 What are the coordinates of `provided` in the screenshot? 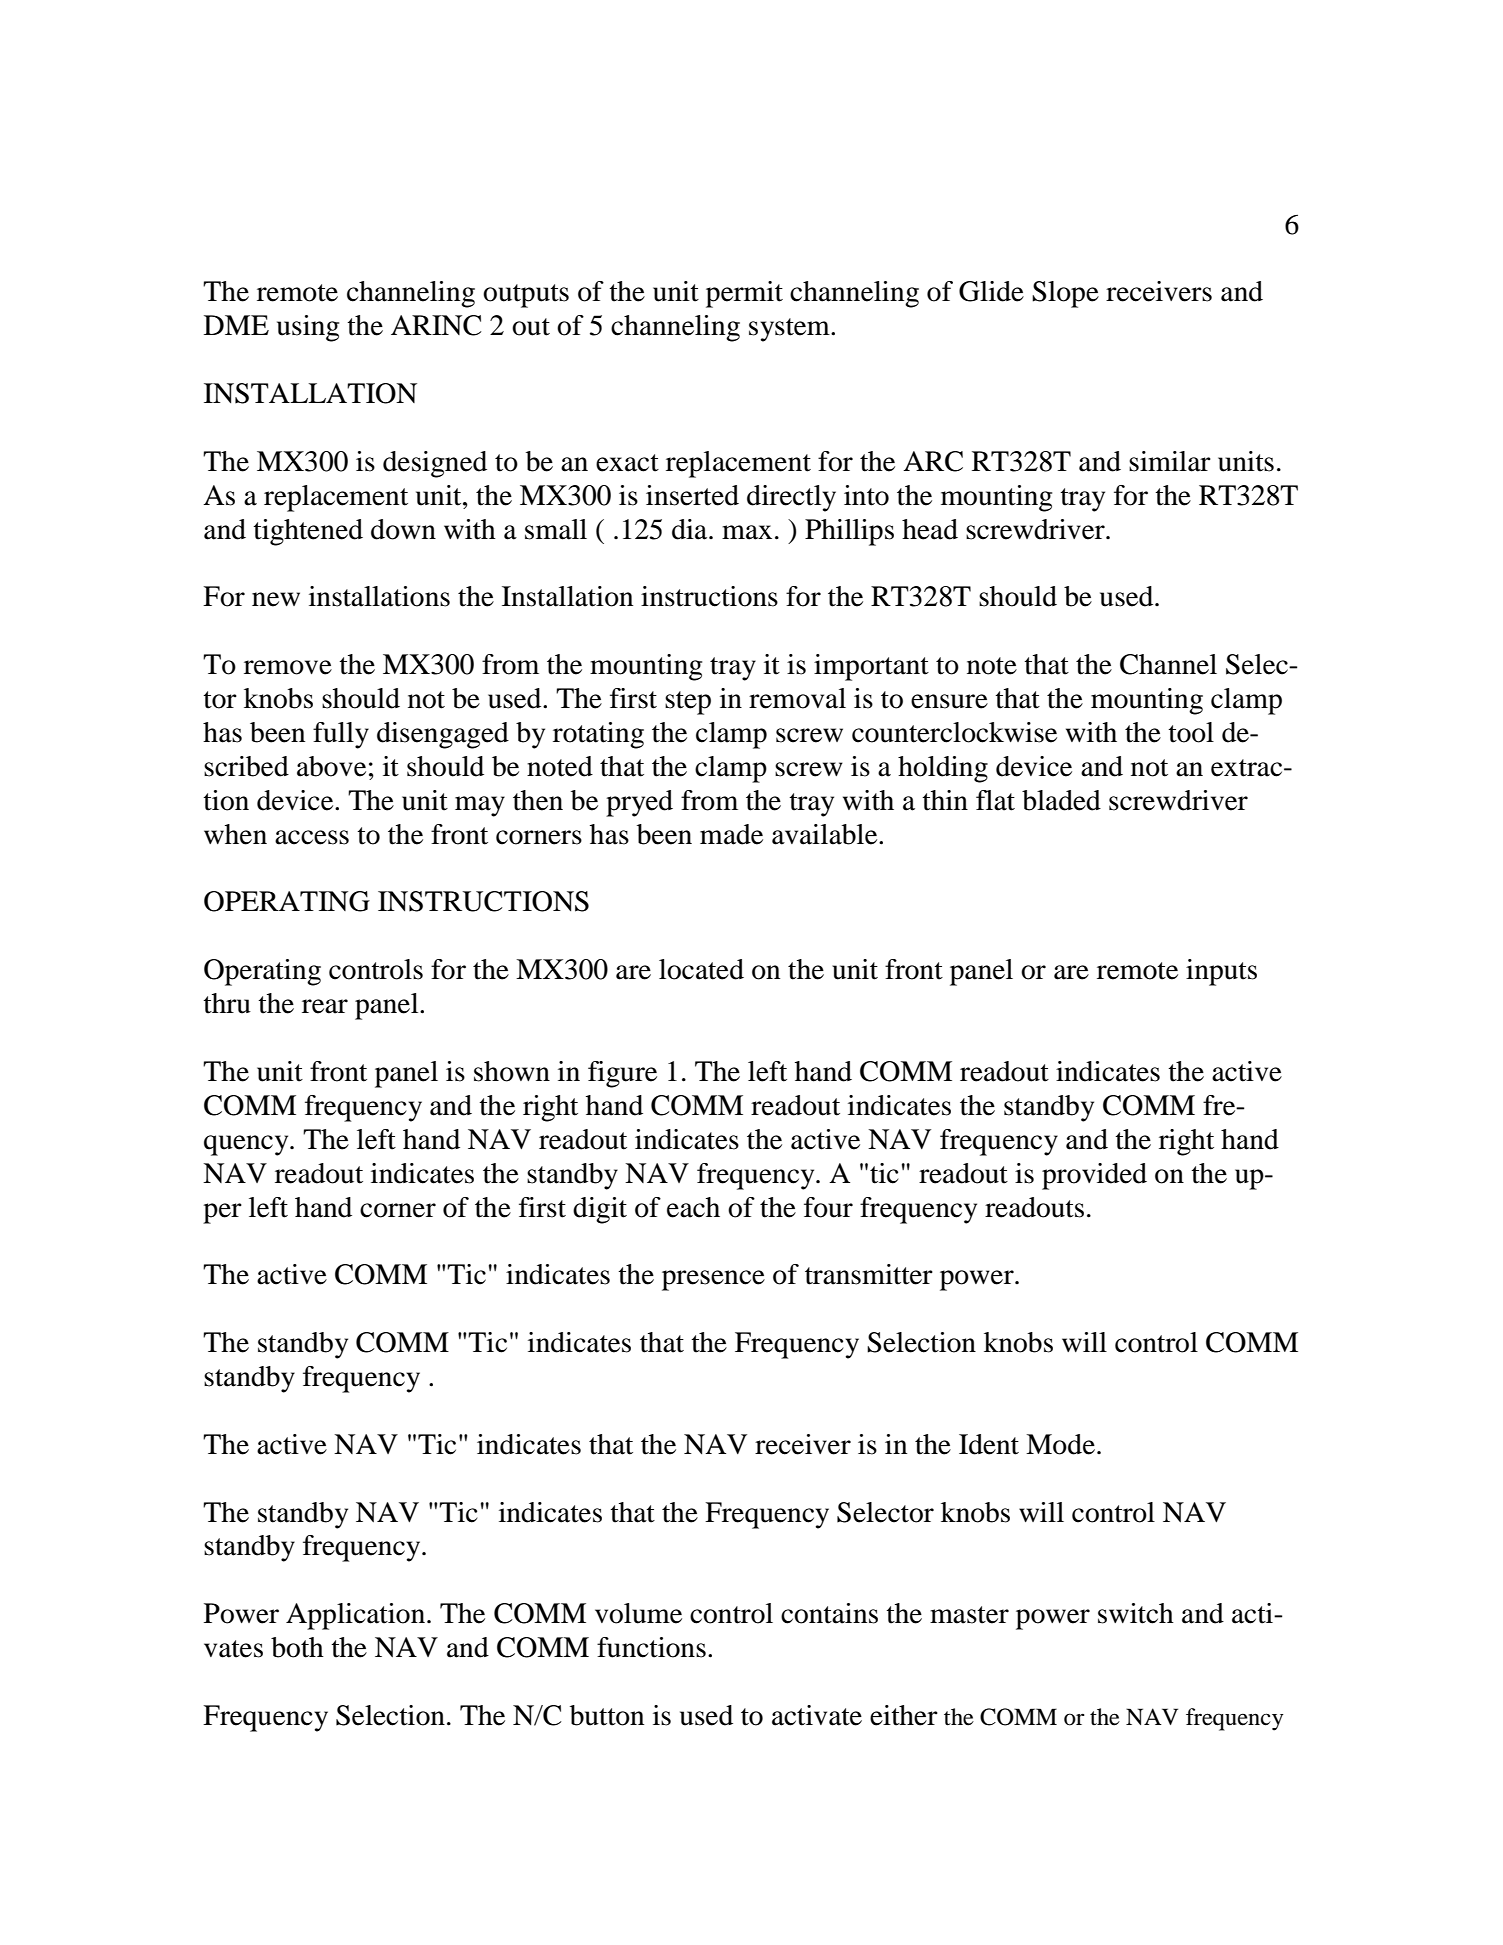 It's located at (1094, 1176).
